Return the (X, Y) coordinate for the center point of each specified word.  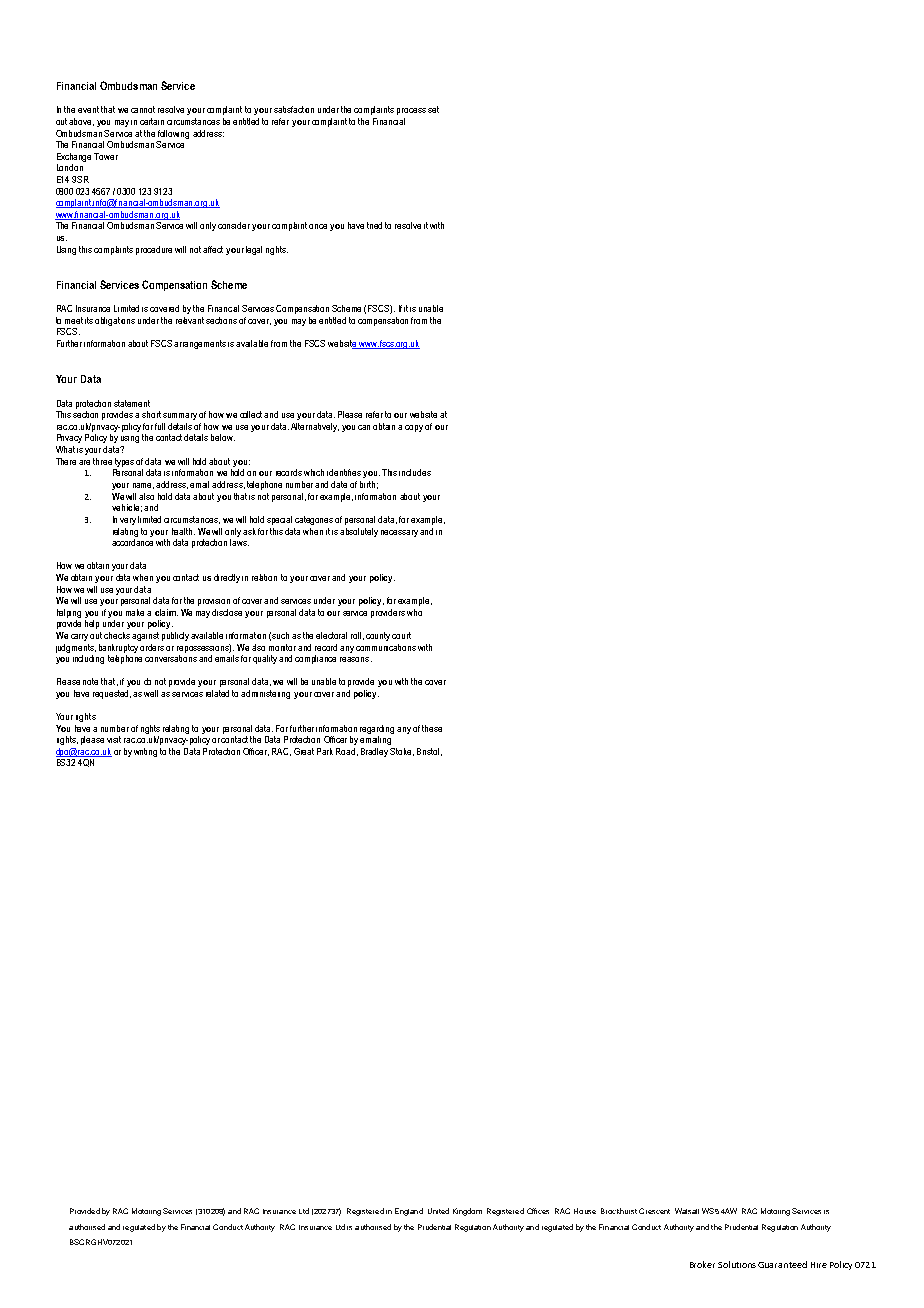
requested (112, 694)
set (433, 109)
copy (414, 428)
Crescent (654, 1211)
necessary (399, 533)
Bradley (374, 752)
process (411, 111)
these (432, 728)
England (409, 1212)
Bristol (428, 751)
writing (145, 752)
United (438, 1211)
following (173, 134)
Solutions (737, 1264)
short (151, 414)
